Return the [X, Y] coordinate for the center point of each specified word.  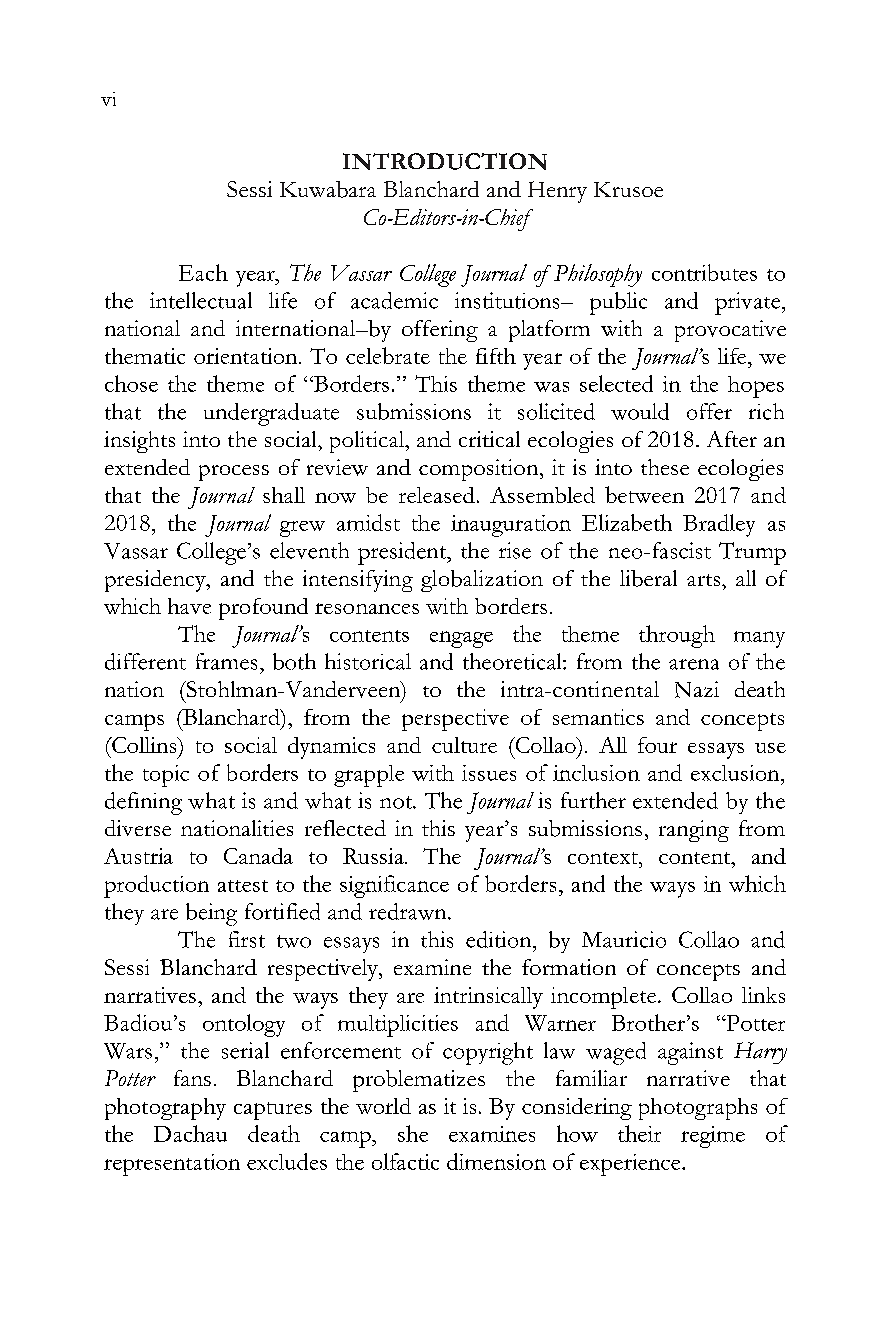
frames [226, 661]
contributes [704, 272]
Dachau [190, 1133]
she [413, 1133]
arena [694, 664]
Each [203, 272]
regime [713, 1137]
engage [461, 639]
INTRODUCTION [445, 161]
